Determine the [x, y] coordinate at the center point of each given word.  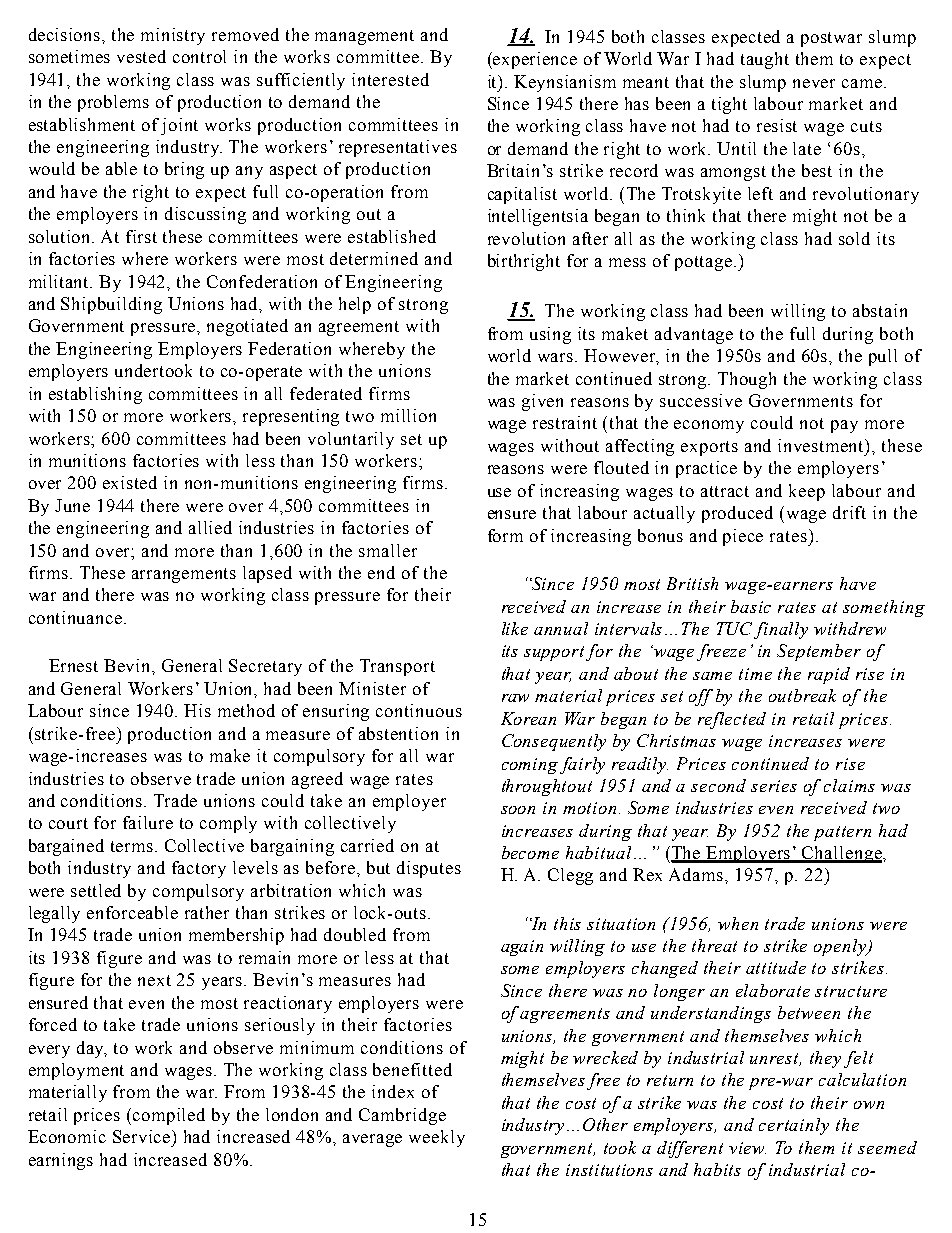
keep [807, 492]
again [522, 948]
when [738, 923]
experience [534, 60]
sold [854, 238]
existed [130, 482]
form [505, 535]
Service [143, 1136]
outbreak [802, 695]
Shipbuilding [111, 305]
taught [765, 60]
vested [141, 56]
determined [374, 258]
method [246, 710]
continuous [419, 710]
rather [207, 912]
